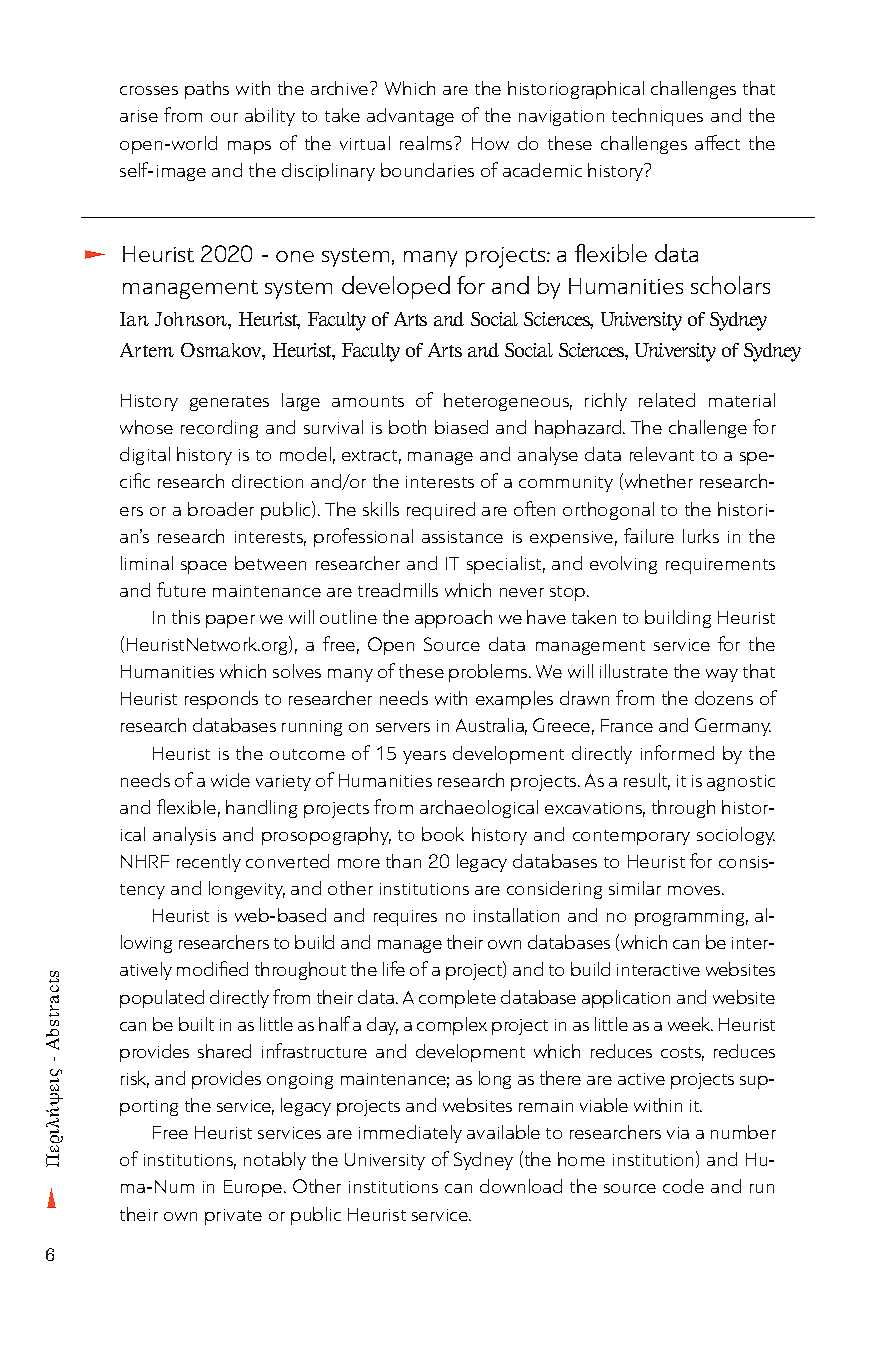 This image has height=1345, width=896. Describe the element at coordinates (657, 117) in the image. I see `techniques` at that location.
